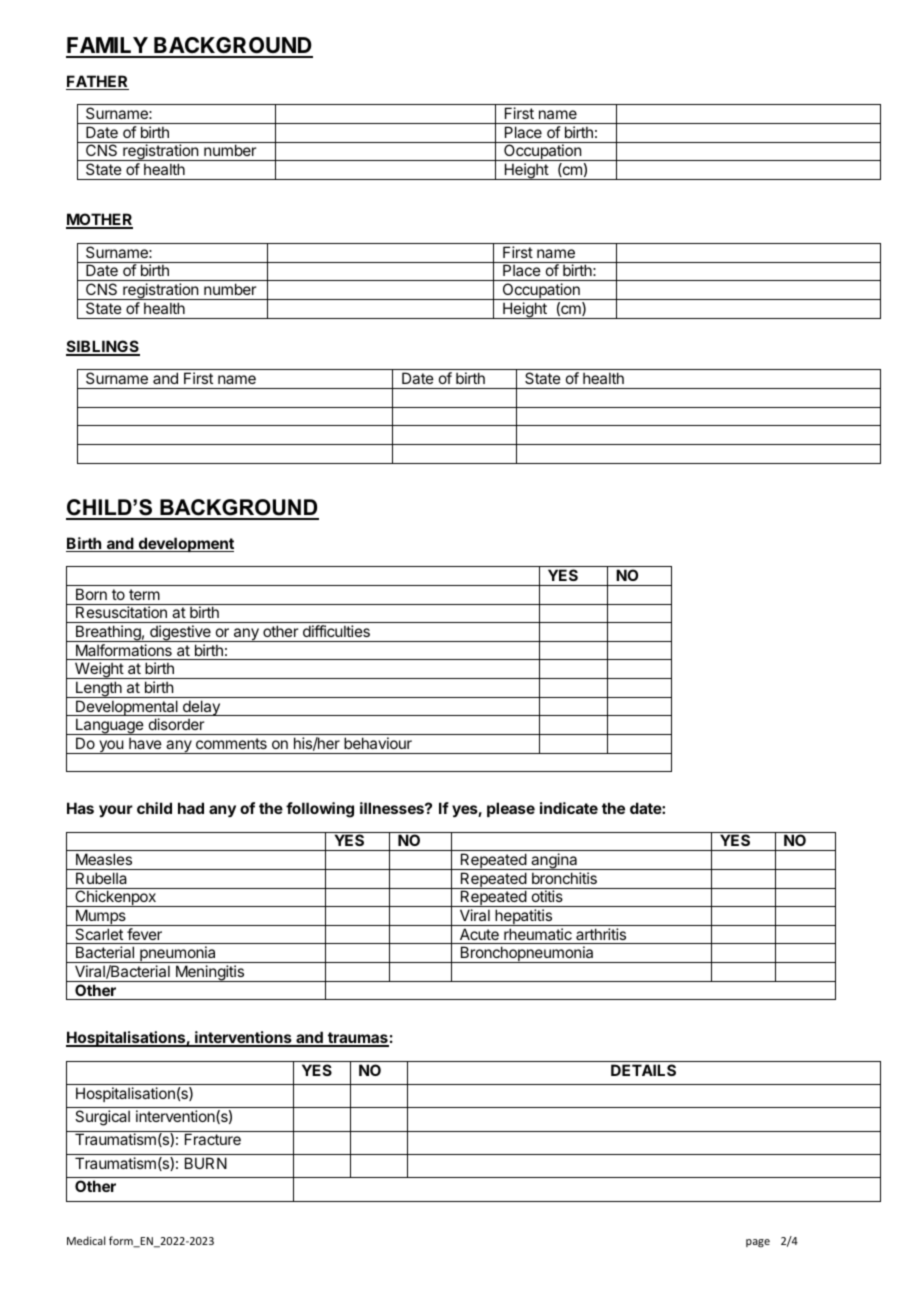 This document has width=924, height=1308. I want to click on FATHER, so click(97, 82).
